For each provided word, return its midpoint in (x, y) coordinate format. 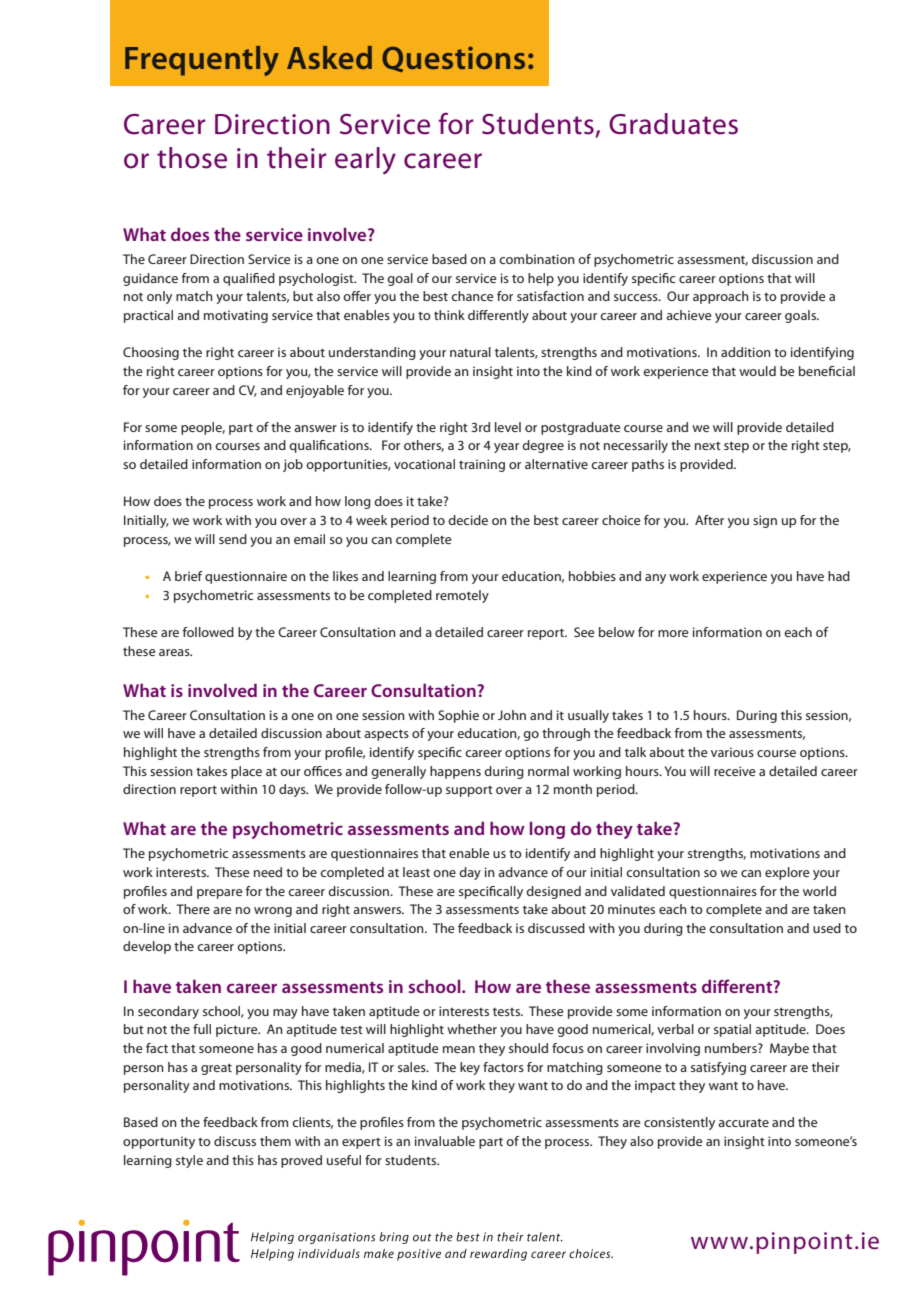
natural (470, 352)
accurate (743, 1122)
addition (746, 352)
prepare (220, 894)
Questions (453, 59)
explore (787, 873)
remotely (462, 596)
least (416, 872)
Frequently (202, 61)
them (275, 1141)
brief (189, 576)
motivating (236, 316)
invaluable (445, 1141)
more (673, 633)
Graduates (673, 124)
